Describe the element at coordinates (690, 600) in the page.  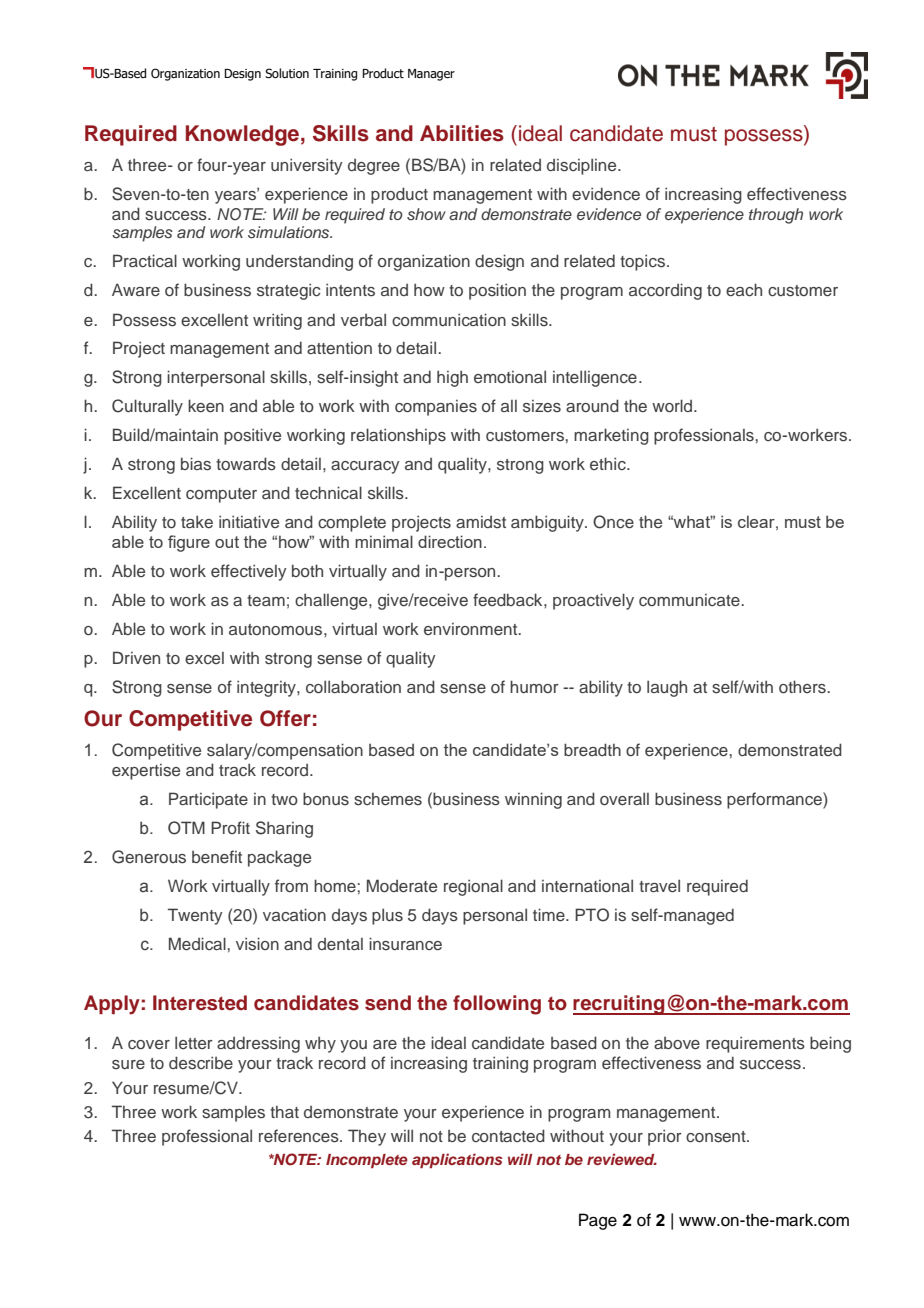
I see `communicate` at that location.
